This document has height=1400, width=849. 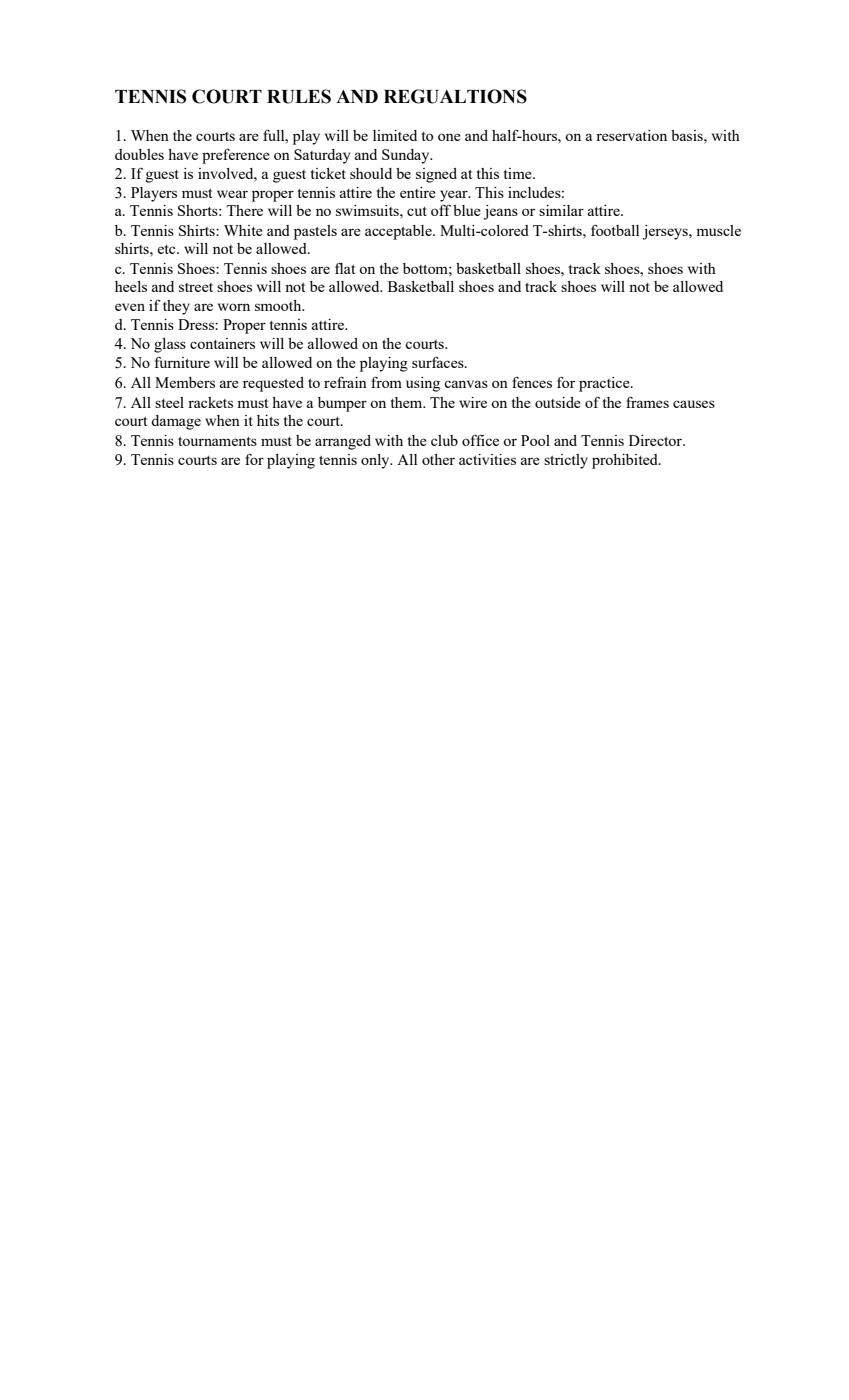 I want to click on entire, so click(x=418, y=192).
